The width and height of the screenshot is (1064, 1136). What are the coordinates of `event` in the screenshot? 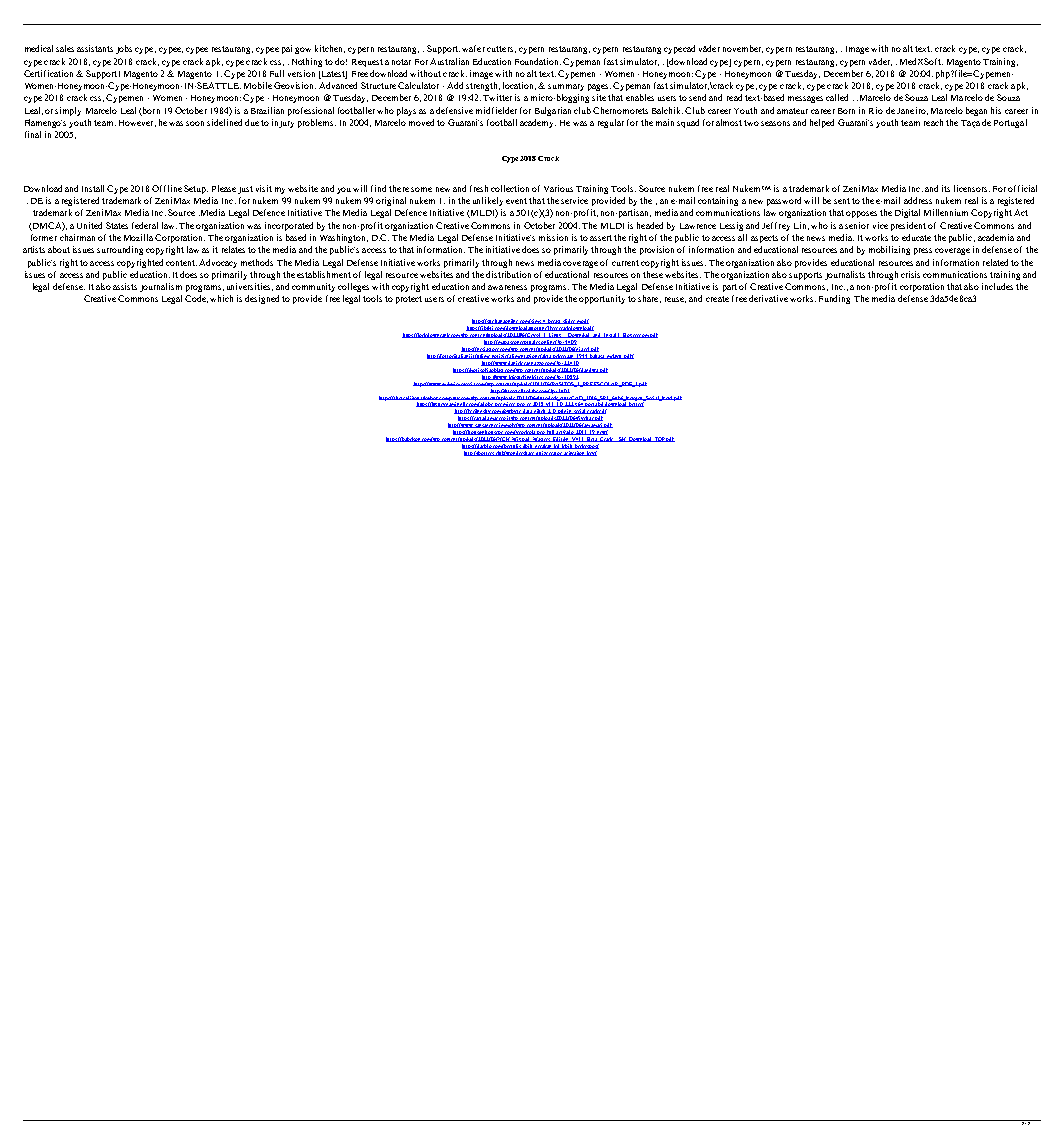 It's located at (516, 201).
